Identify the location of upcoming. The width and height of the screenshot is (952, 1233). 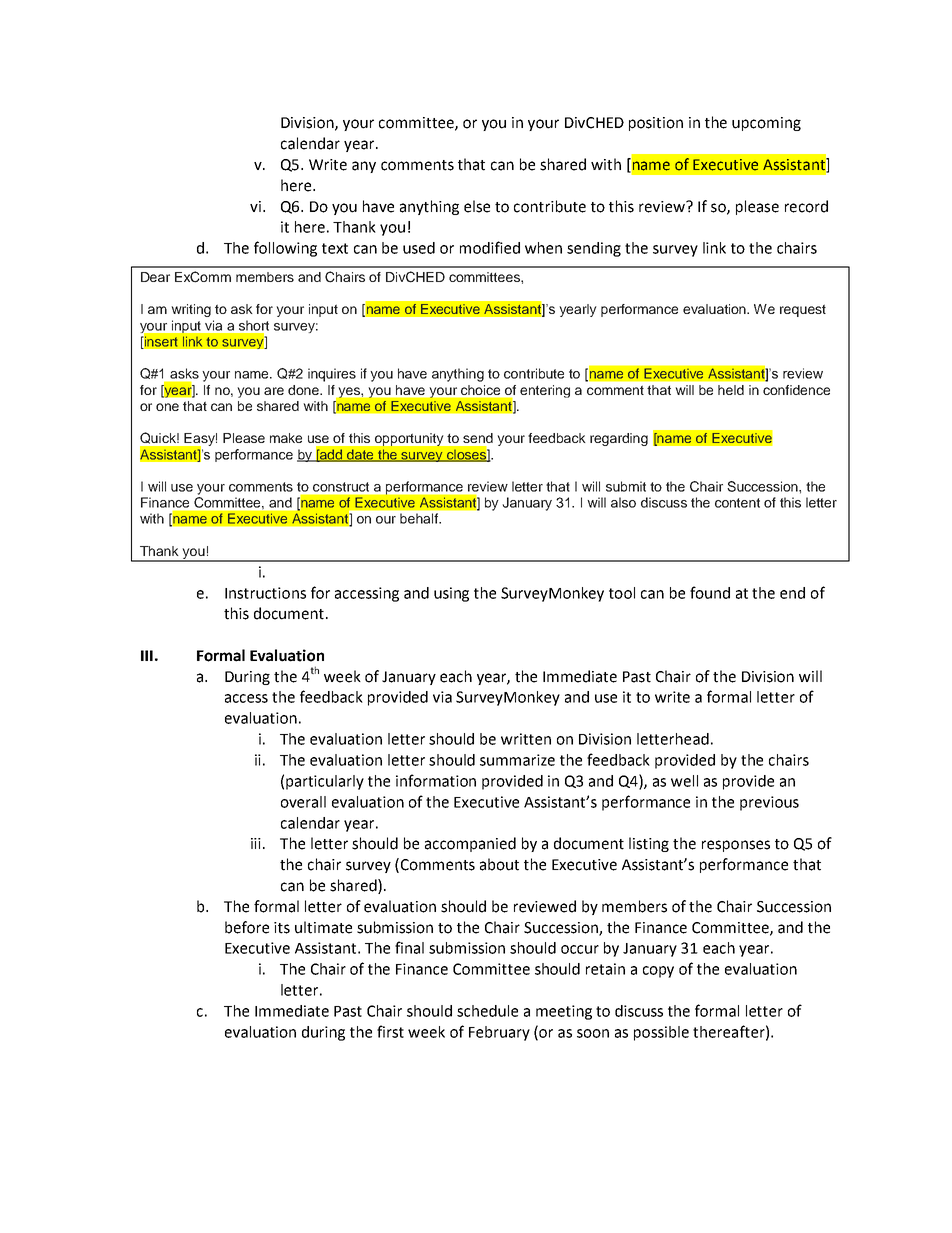
(766, 124).
